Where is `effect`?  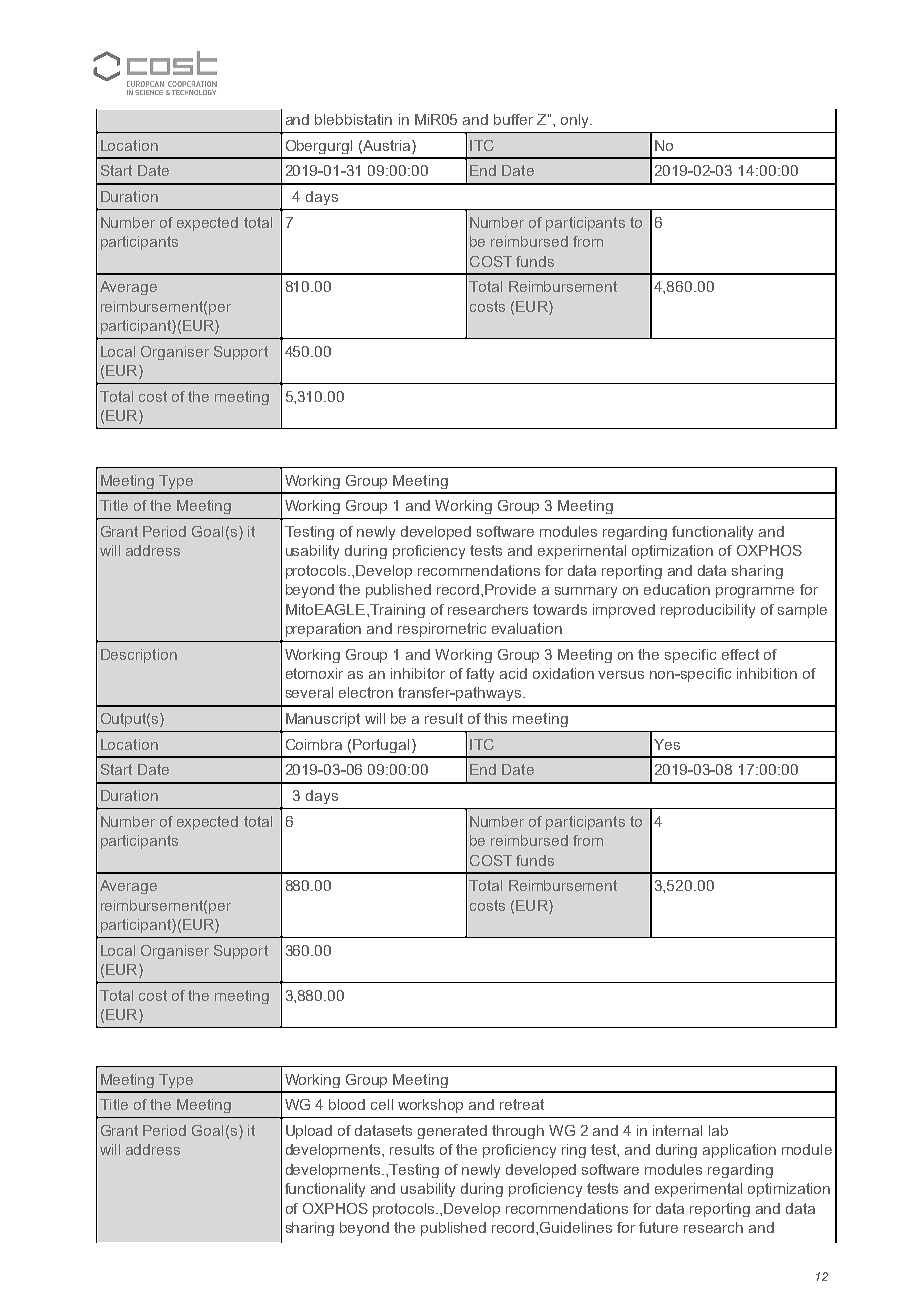 effect is located at coordinates (740, 654).
